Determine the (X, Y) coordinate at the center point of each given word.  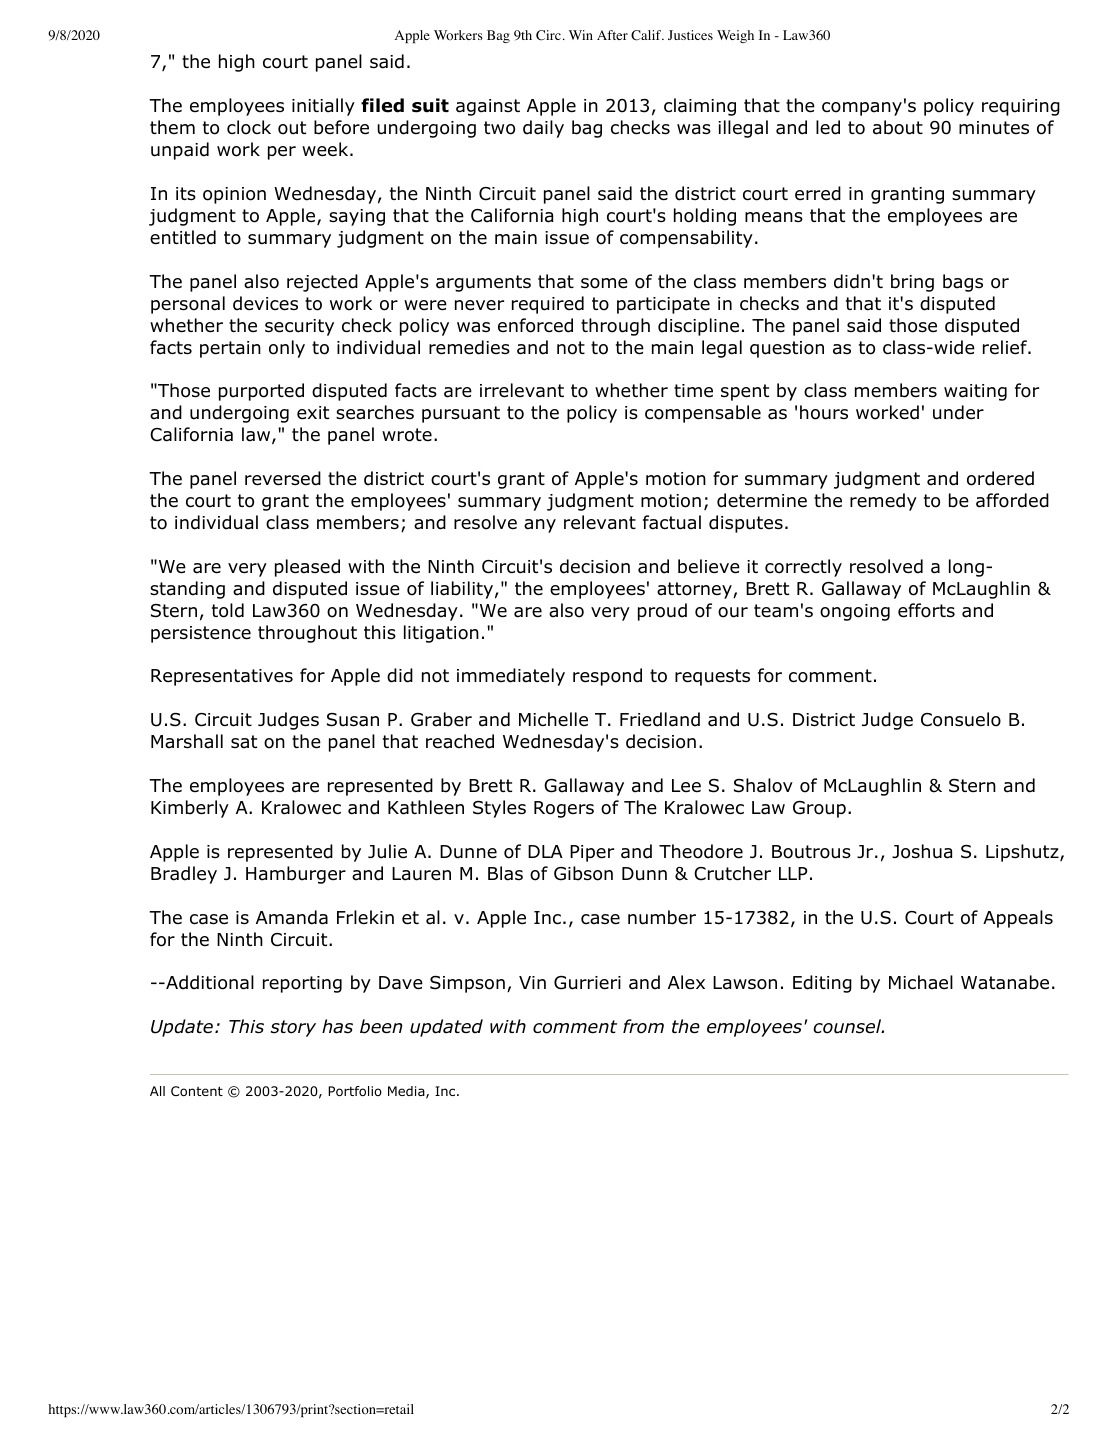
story (293, 1028)
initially (323, 107)
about (898, 127)
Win (581, 35)
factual (672, 522)
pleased (307, 568)
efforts (926, 610)
